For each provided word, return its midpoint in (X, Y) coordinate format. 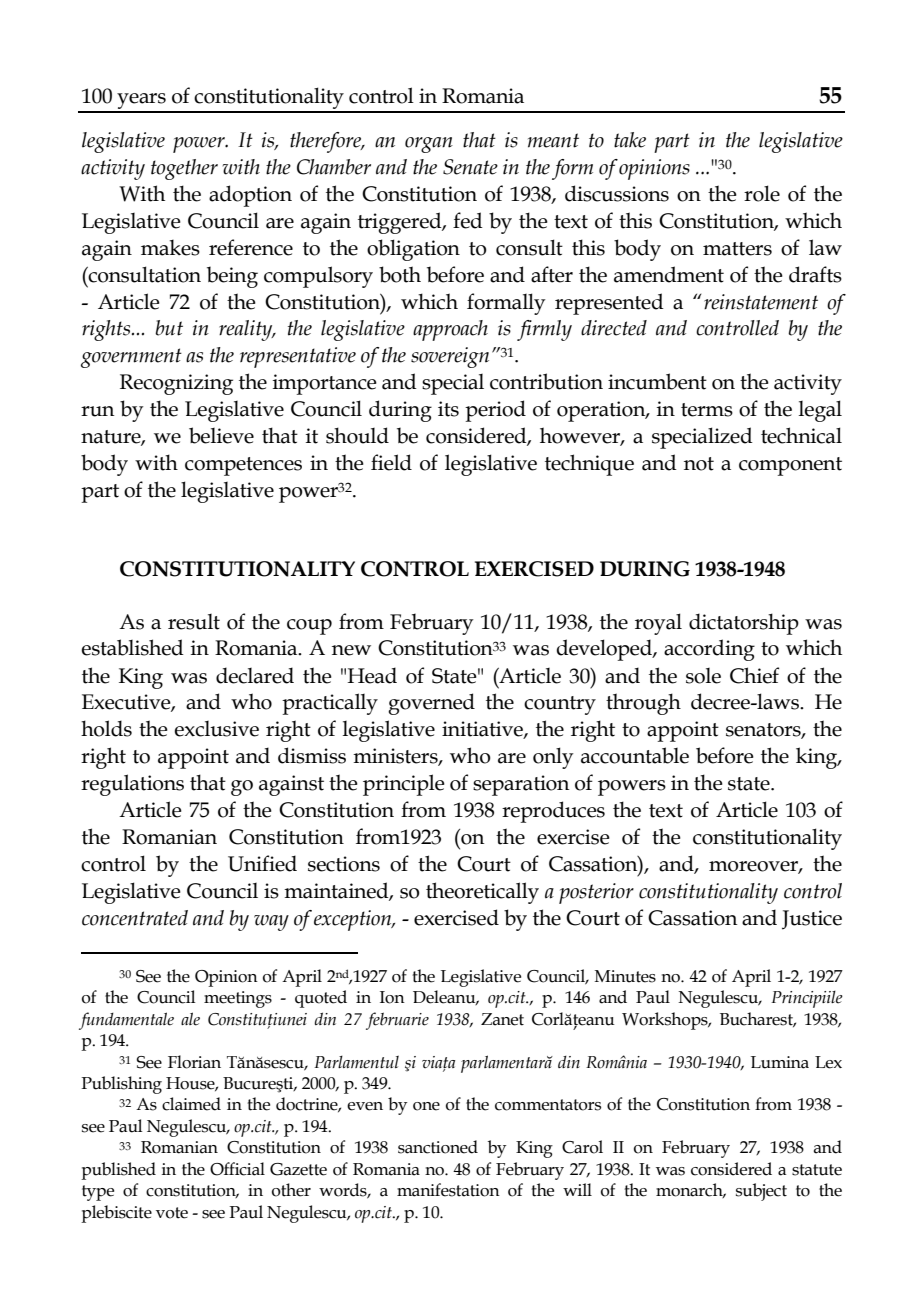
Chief (754, 675)
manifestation (448, 1190)
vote (172, 1213)
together (184, 169)
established (132, 647)
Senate (470, 167)
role (762, 193)
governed (431, 704)
